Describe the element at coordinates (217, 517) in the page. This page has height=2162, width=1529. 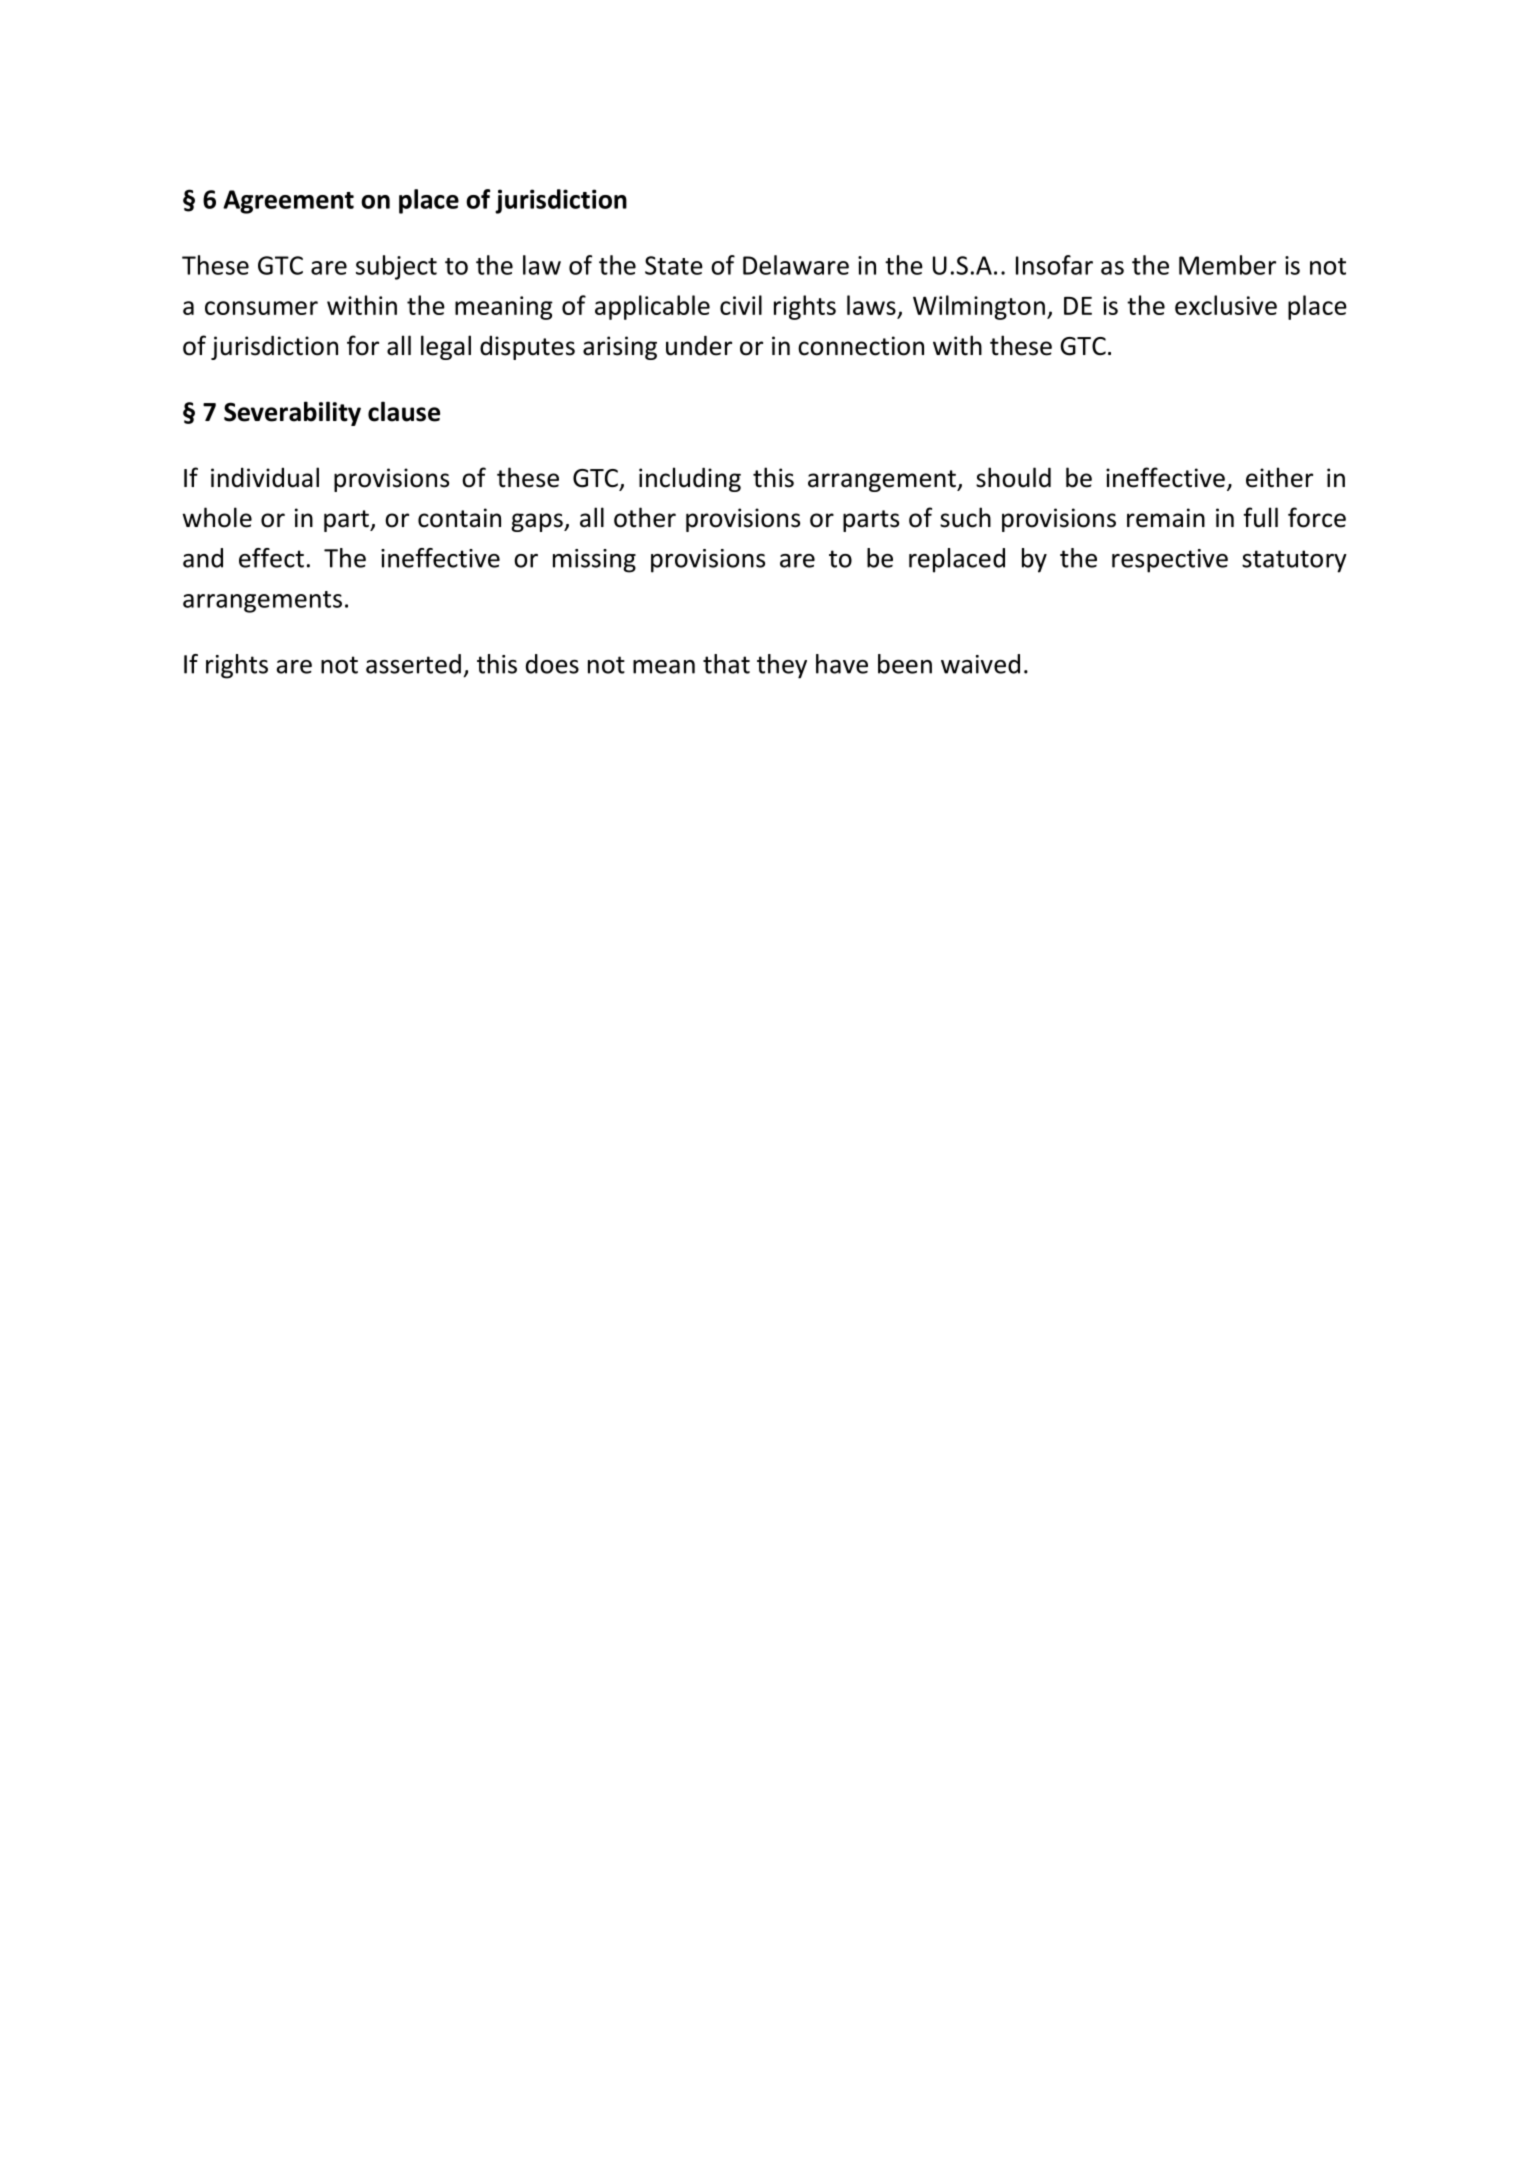
I see `whole` at that location.
